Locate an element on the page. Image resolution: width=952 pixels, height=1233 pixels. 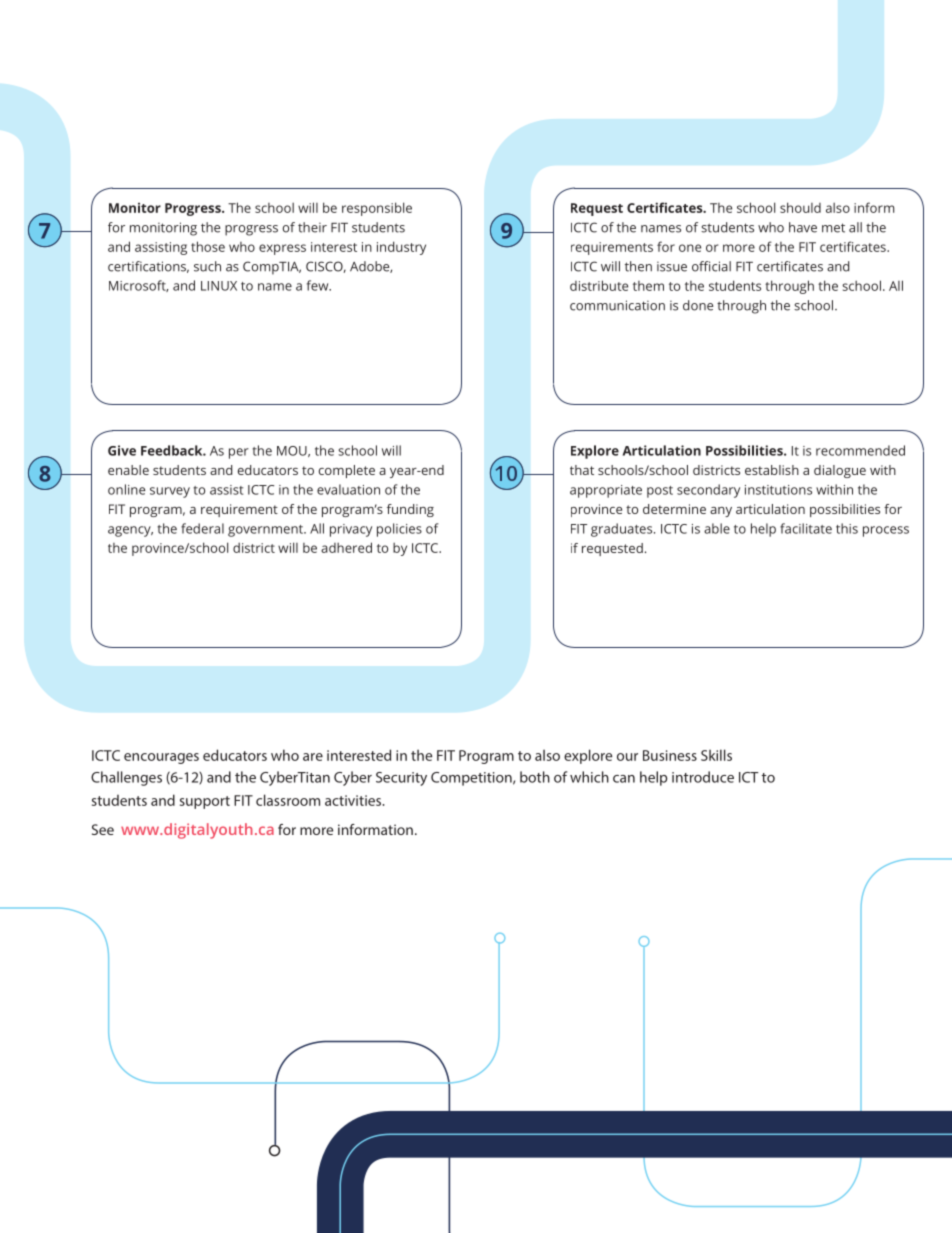
those is located at coordinates (208, 246).
